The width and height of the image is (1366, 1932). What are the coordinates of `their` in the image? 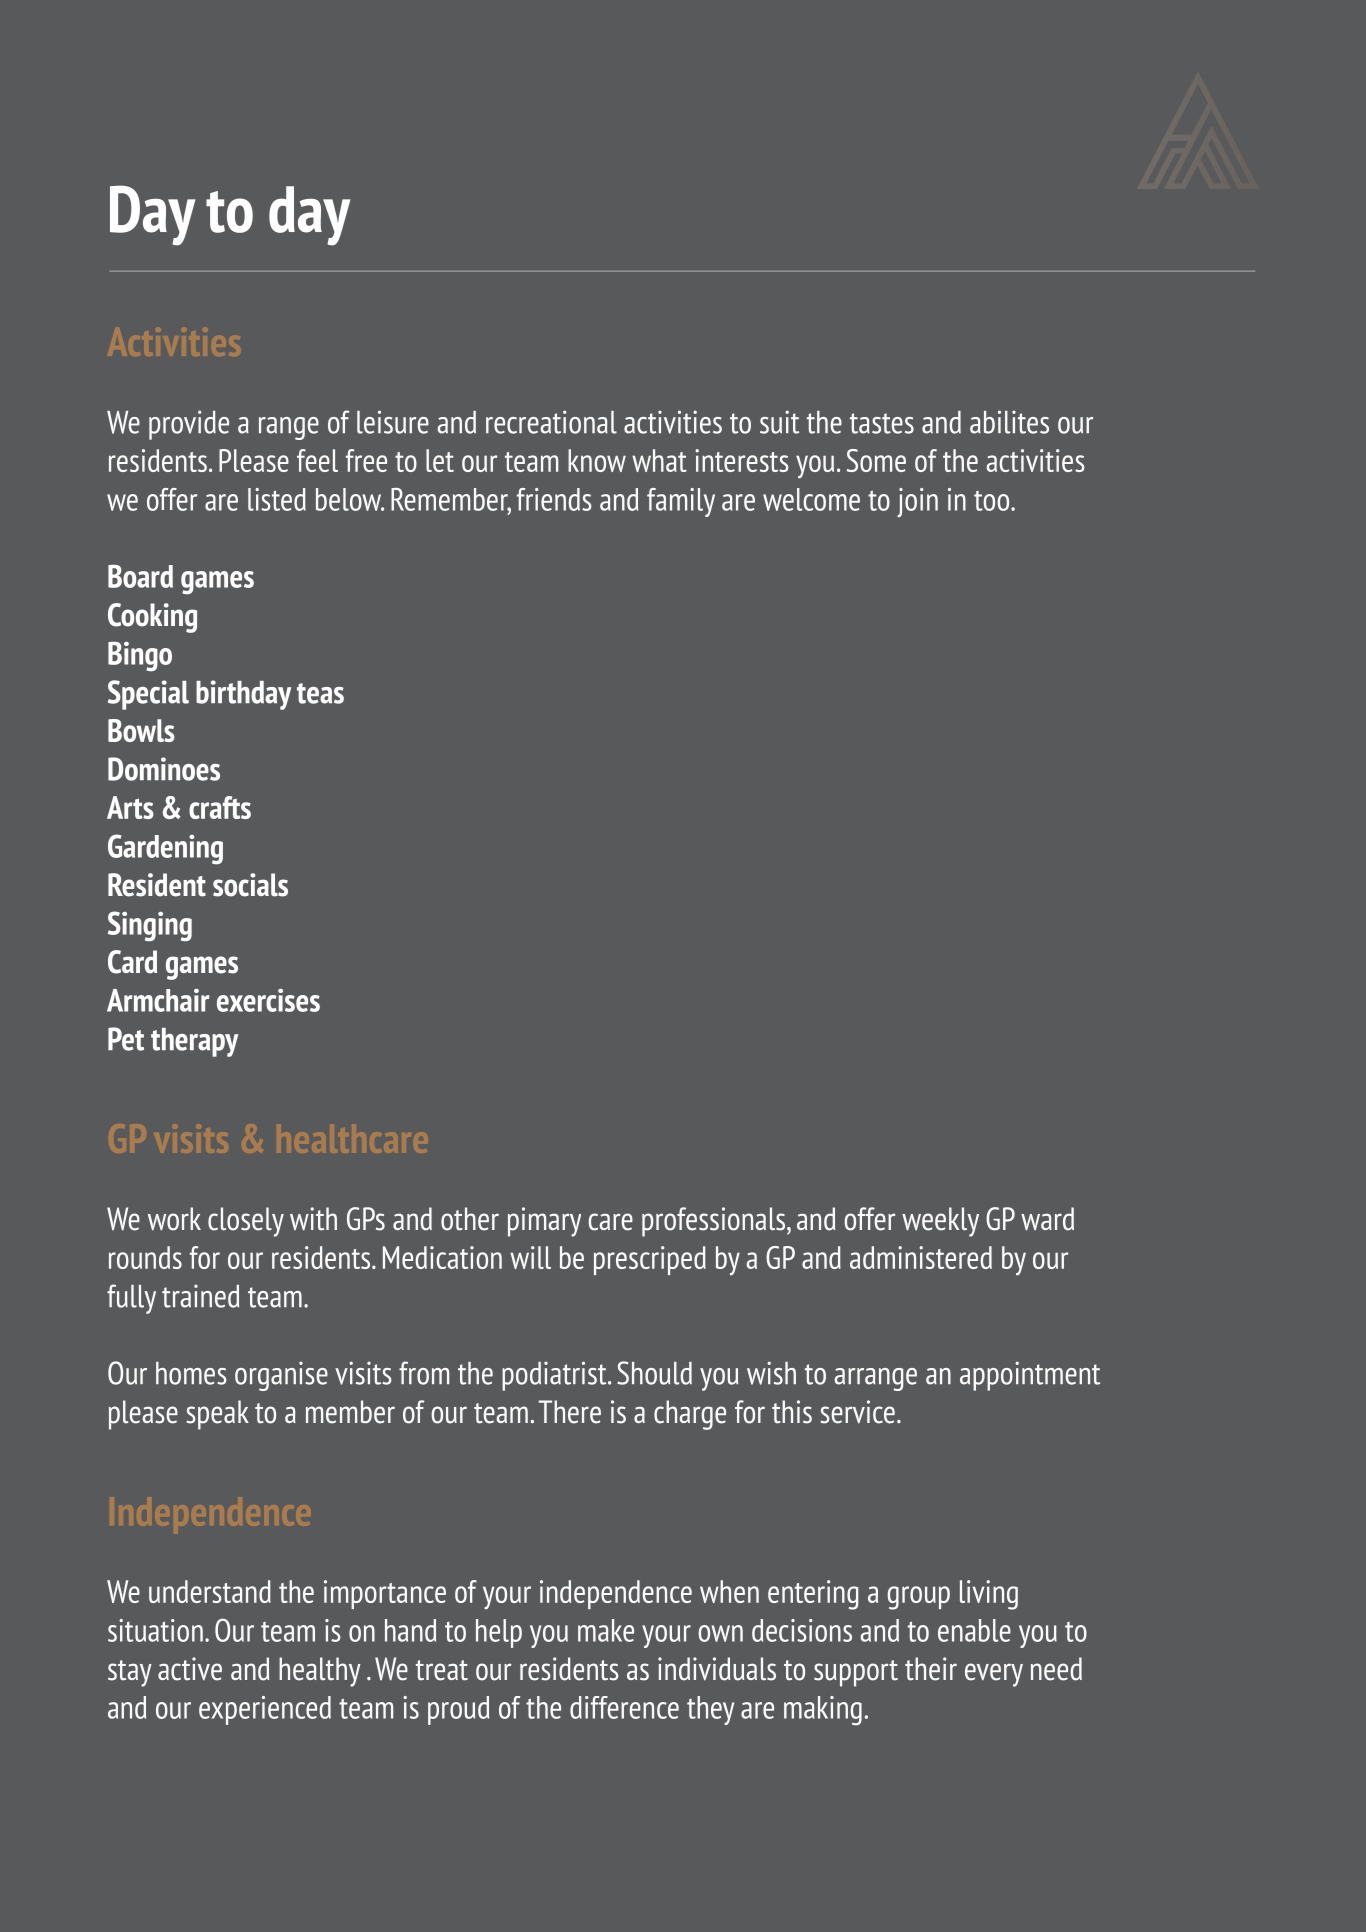 It's located at (931, 1669).
